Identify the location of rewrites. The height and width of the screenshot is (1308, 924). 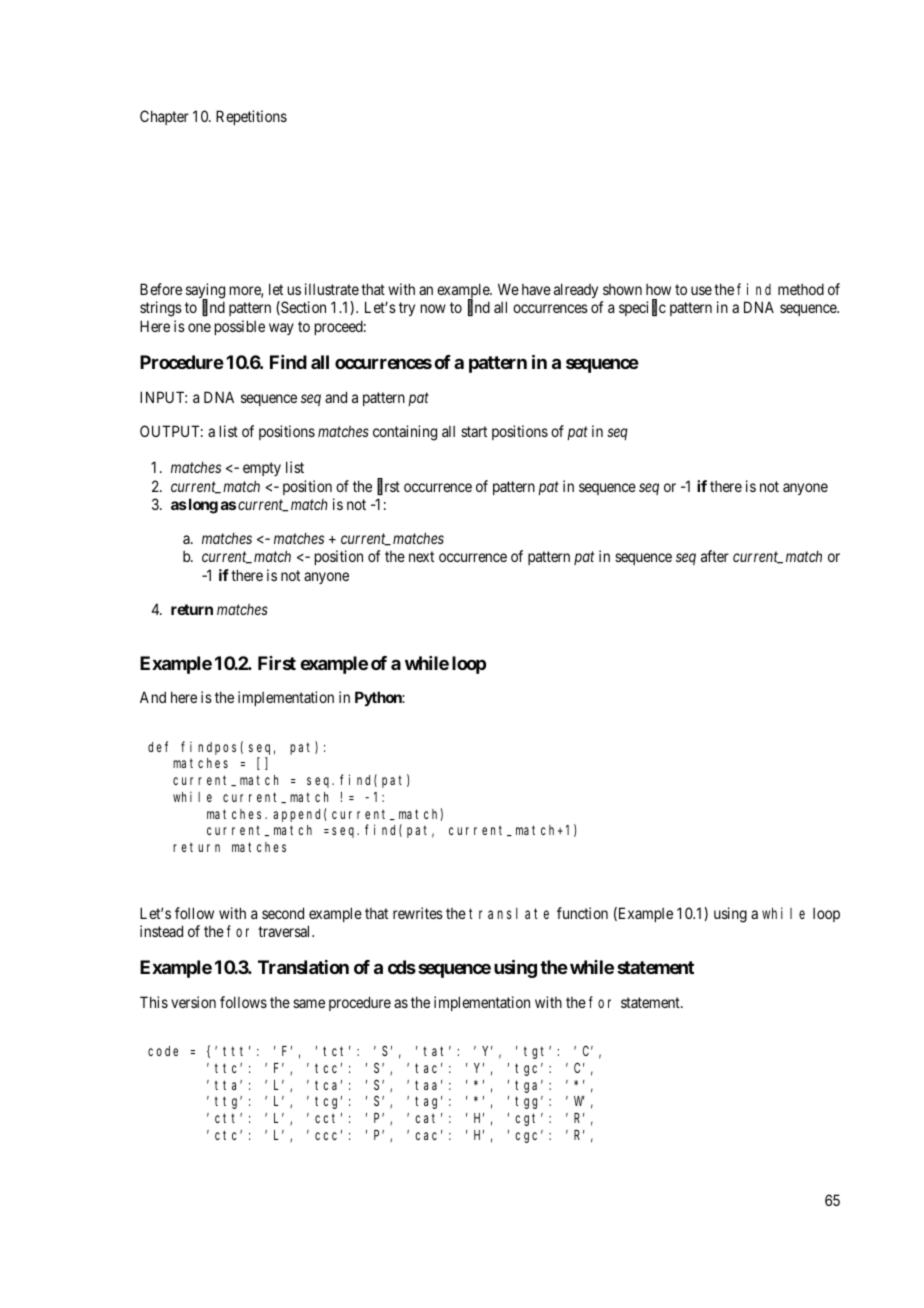
(418, 913).
